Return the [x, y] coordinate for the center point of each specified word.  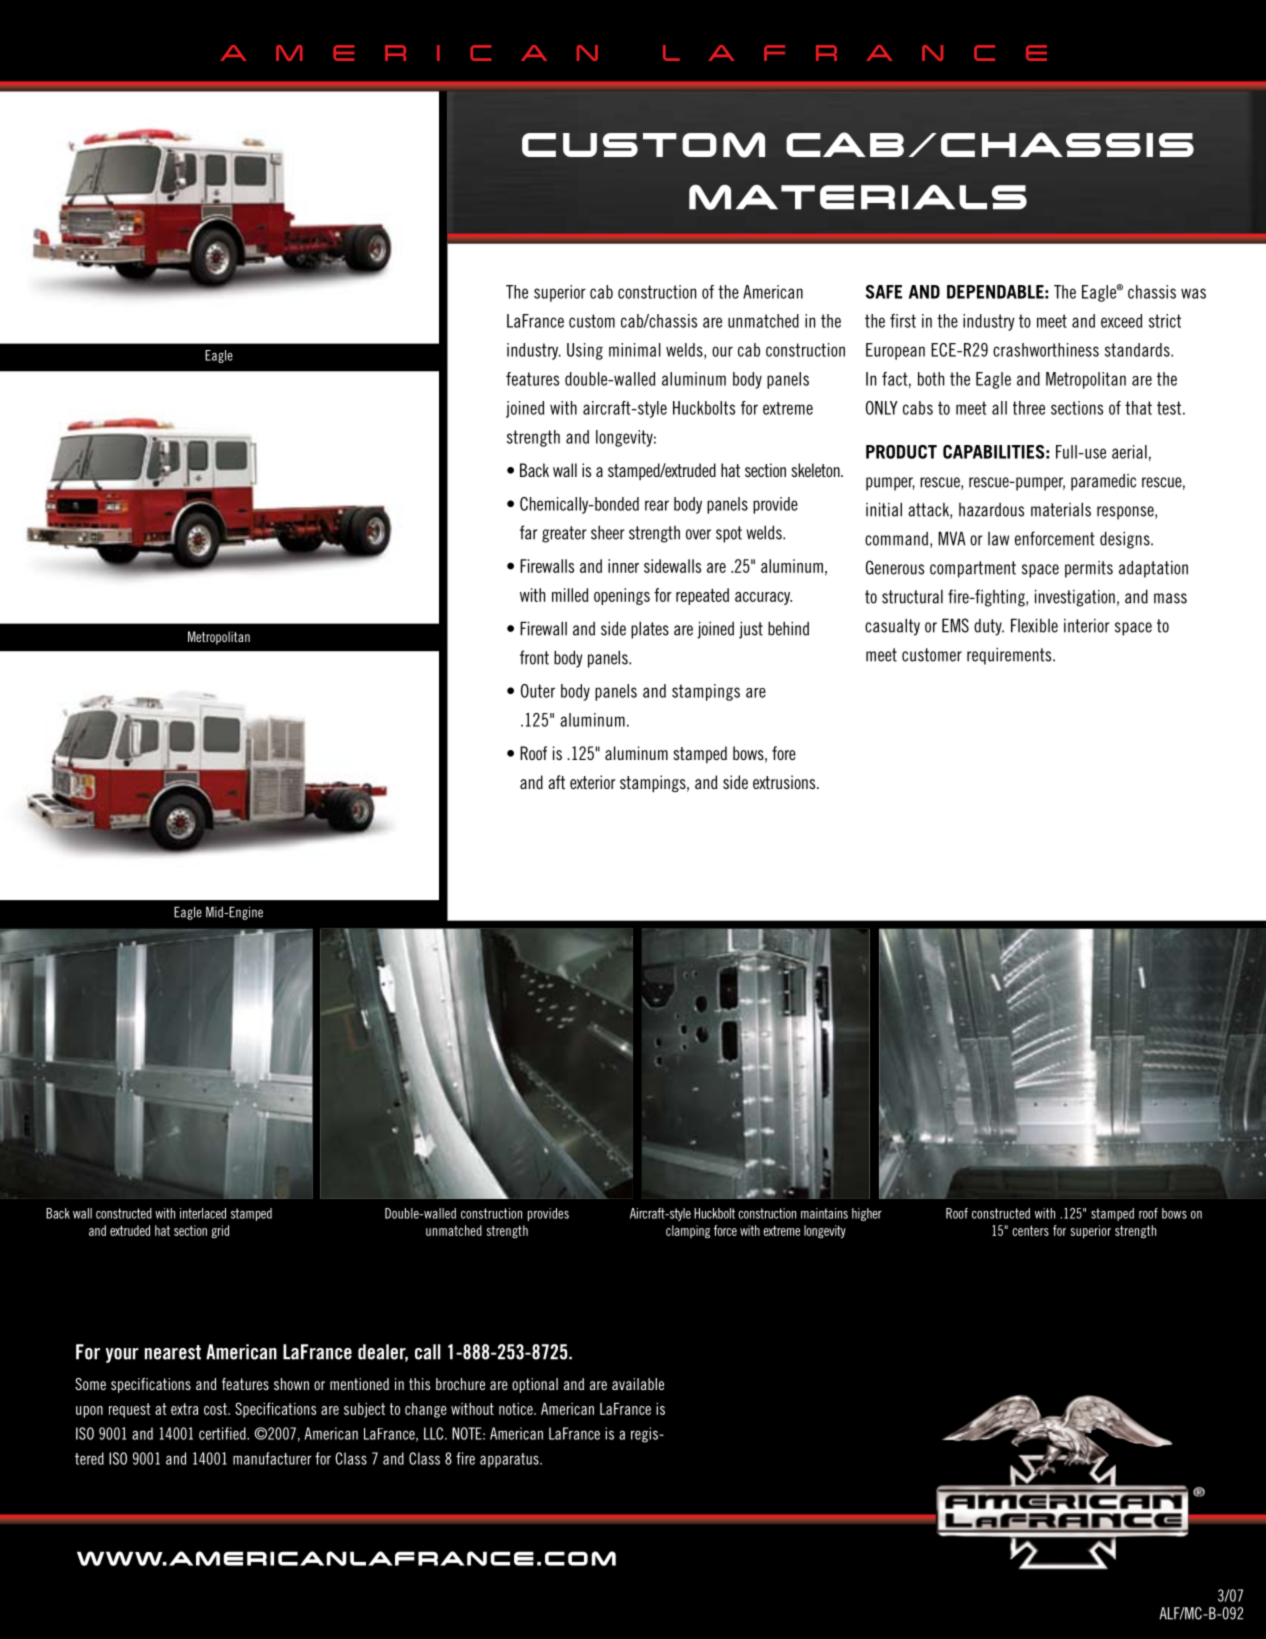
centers [1030, 1230]
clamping [688, 1232]
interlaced [203, 1213]
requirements [1010, 656]
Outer [538, 691]
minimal [635, 350]
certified [223, 1433]
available [638, 1384]
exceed [1121, 321]
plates [650, 630]
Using [585, 351]
